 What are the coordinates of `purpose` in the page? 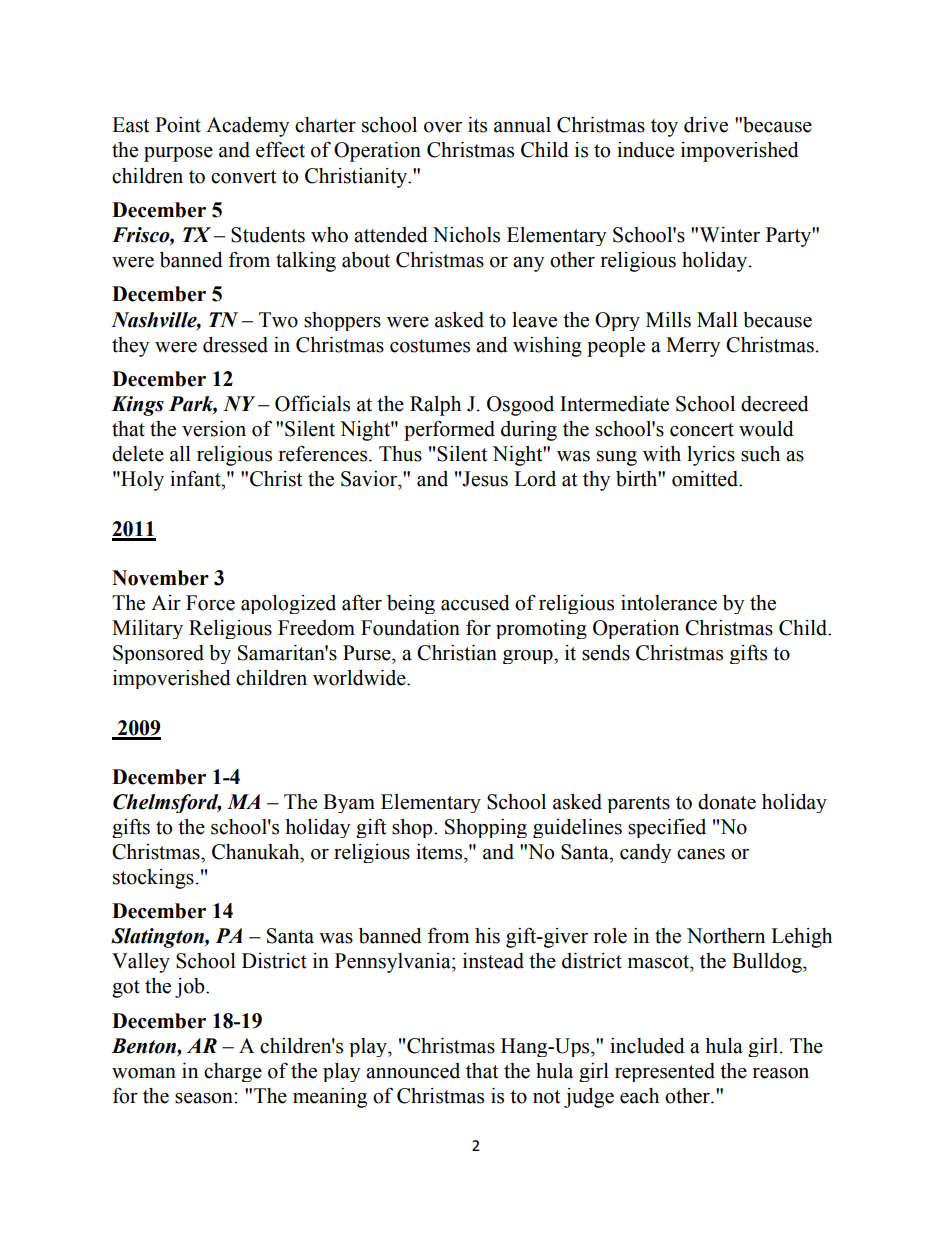 It's located at (178, 154).
